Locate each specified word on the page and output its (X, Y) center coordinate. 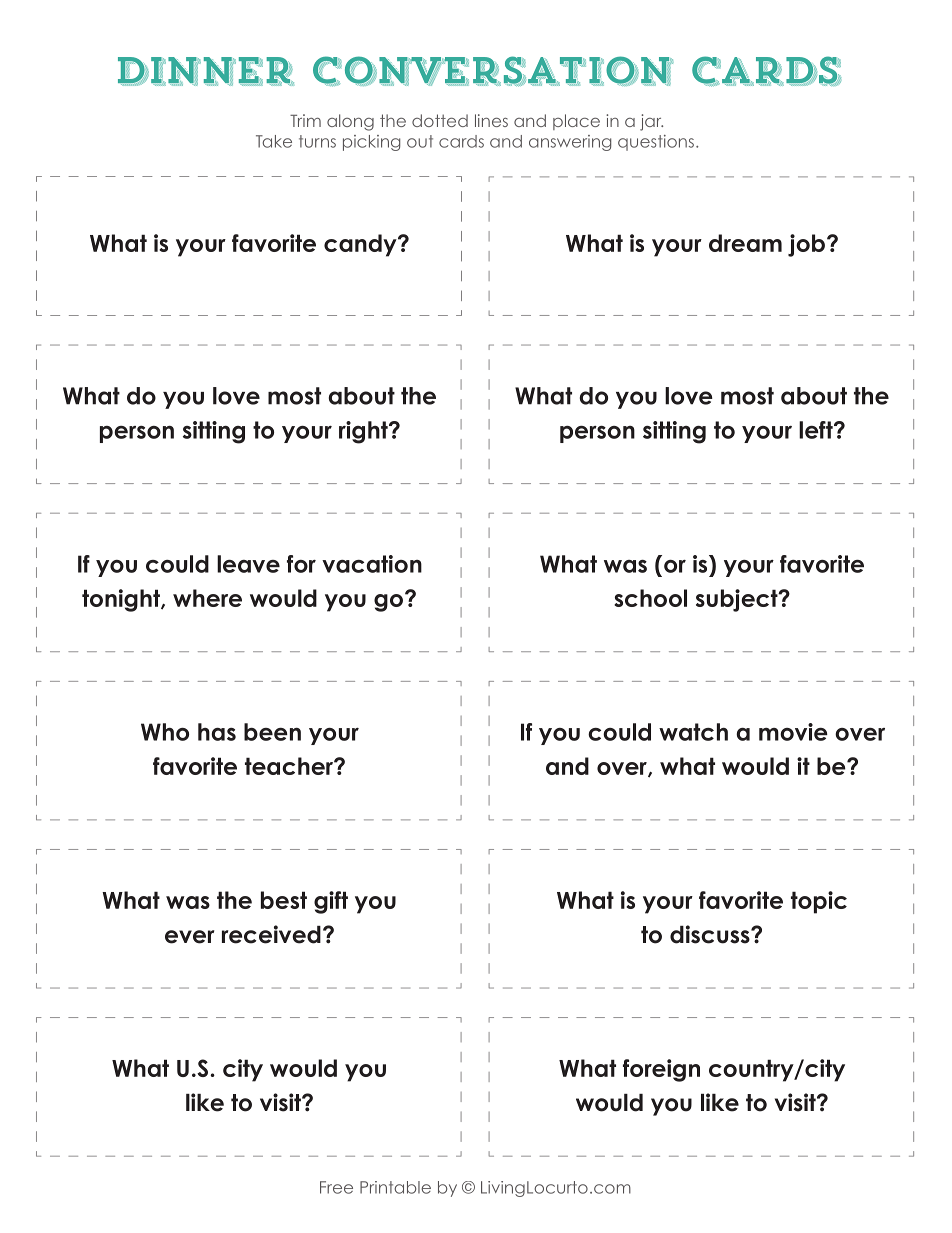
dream (745, 243)
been (272, 732)
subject (738, 600)
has (217, 732)
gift (331, 902)
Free (336, 1187)
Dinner (206, 71)
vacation (372, 564)
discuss (711, 934)
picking (372, 143)
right (364, 432)
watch (693, 732)
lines (491, 120)
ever (190, 937)
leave (248, 564)
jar (651, 122)
